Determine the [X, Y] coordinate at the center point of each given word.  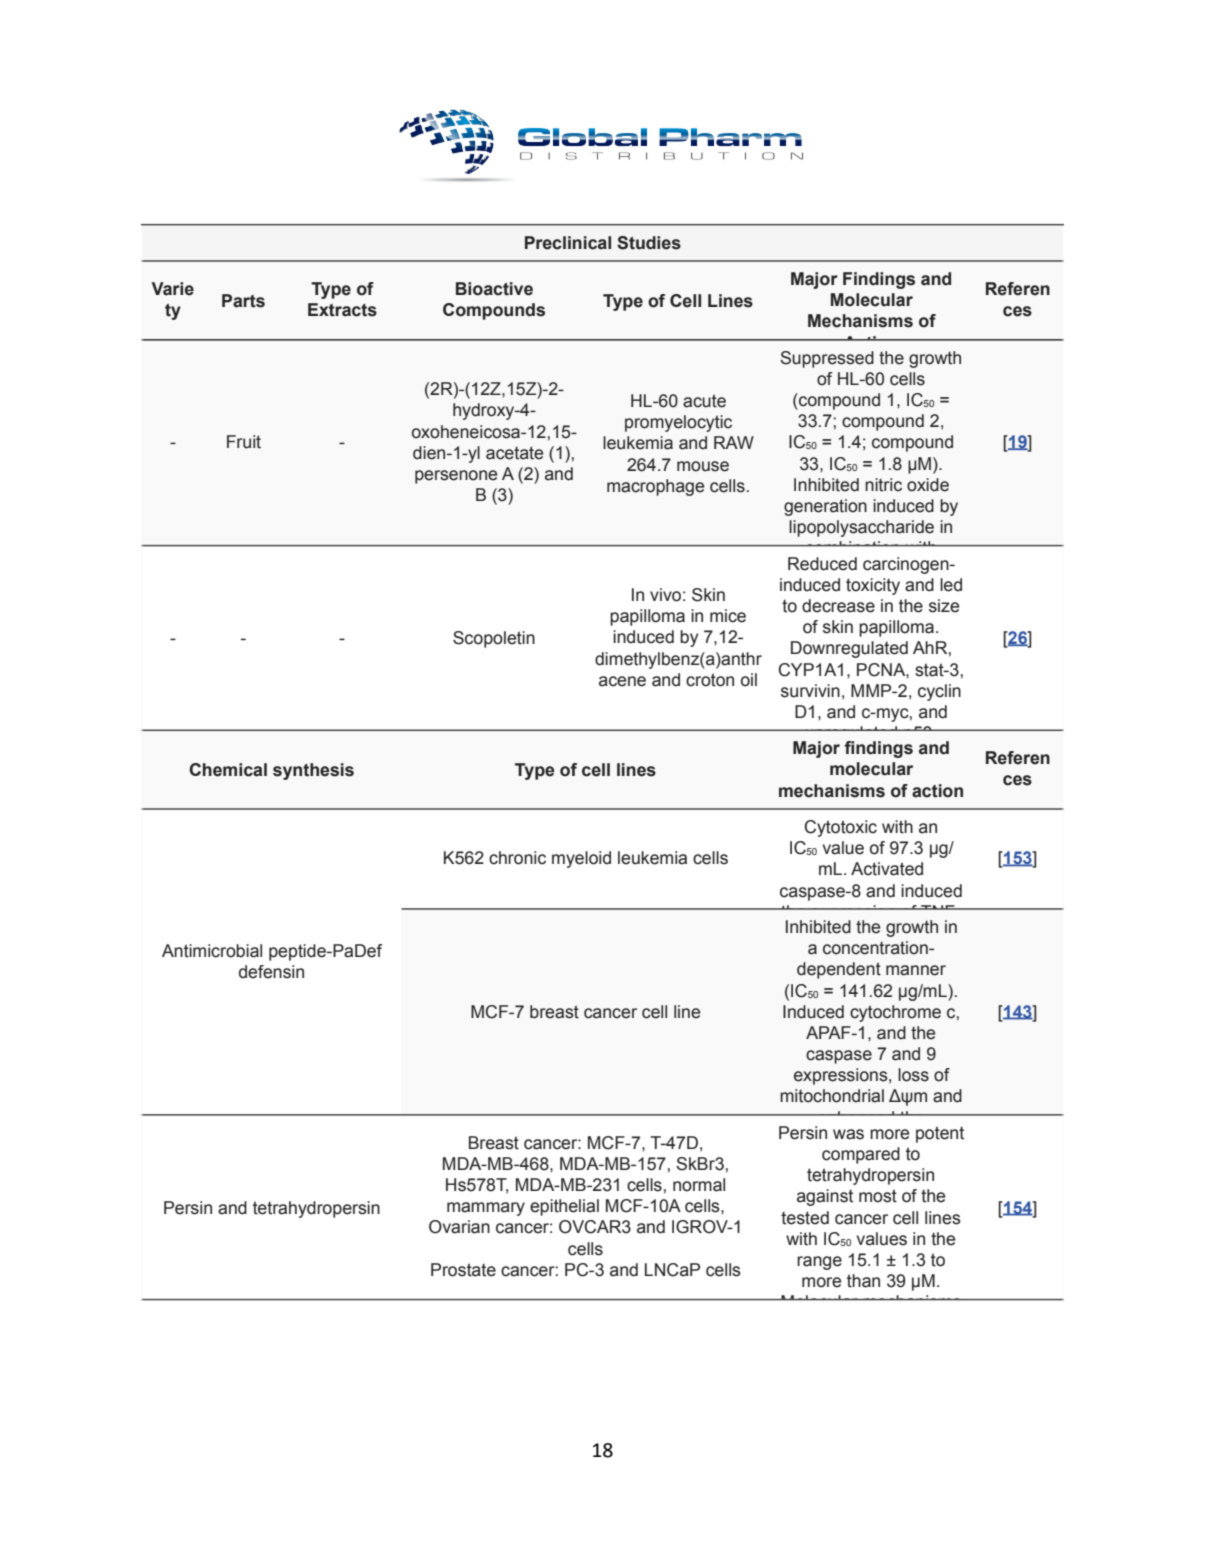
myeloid [581, 859]
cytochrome [895, 1013]
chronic [517, 858]
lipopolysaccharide [861, 528]
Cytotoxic [840, 828]
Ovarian [459, 1227]
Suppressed [827, 359]
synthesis [313, 771]
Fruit [244, 442]
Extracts [342, 310]
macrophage [655, 487]
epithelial [564, 1207]
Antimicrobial [212, 951]
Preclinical [568, 243]
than [863, 1281]
